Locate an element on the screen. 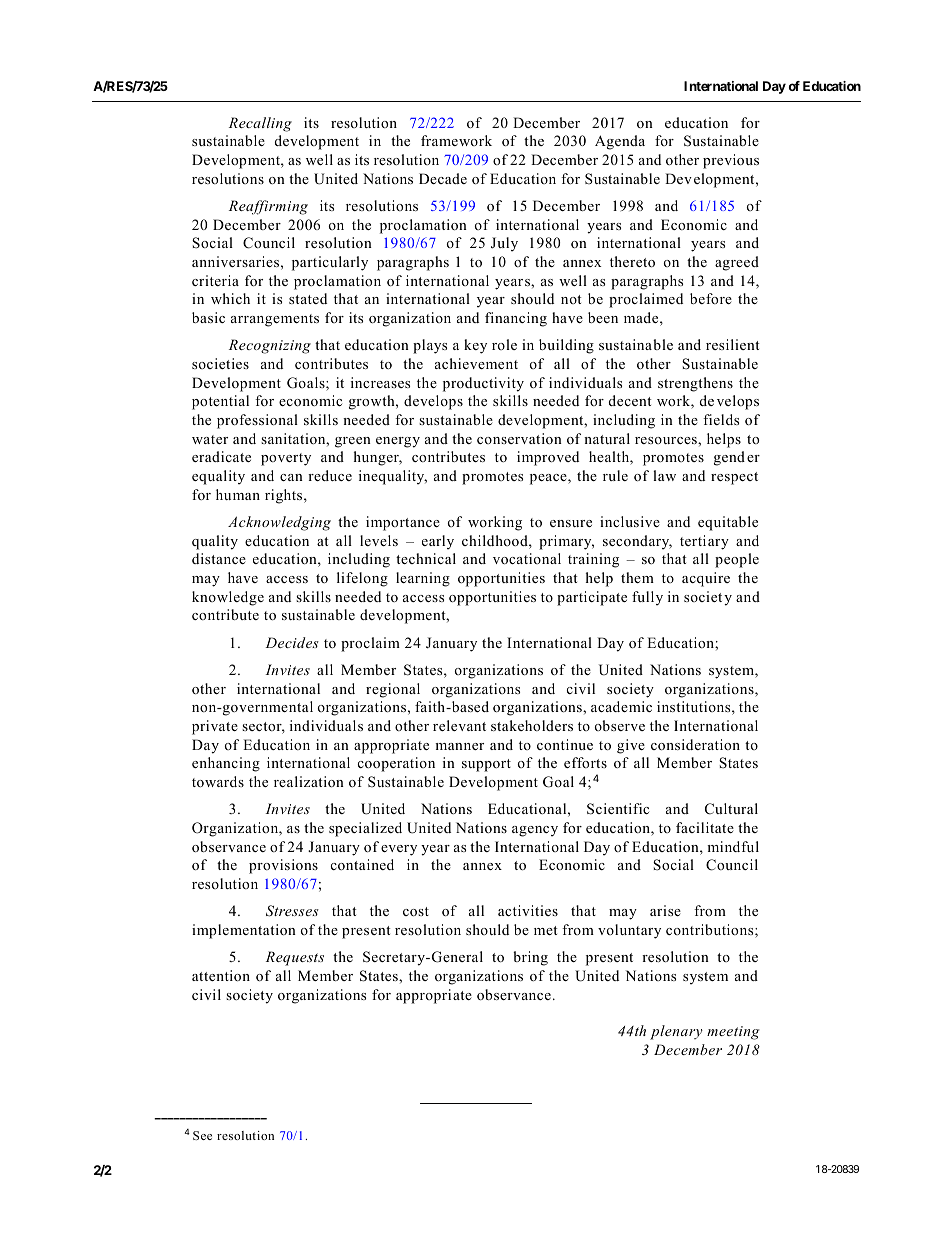 This screenshot has height=1233, width=952. See is located at coordinates (202, 1135).
